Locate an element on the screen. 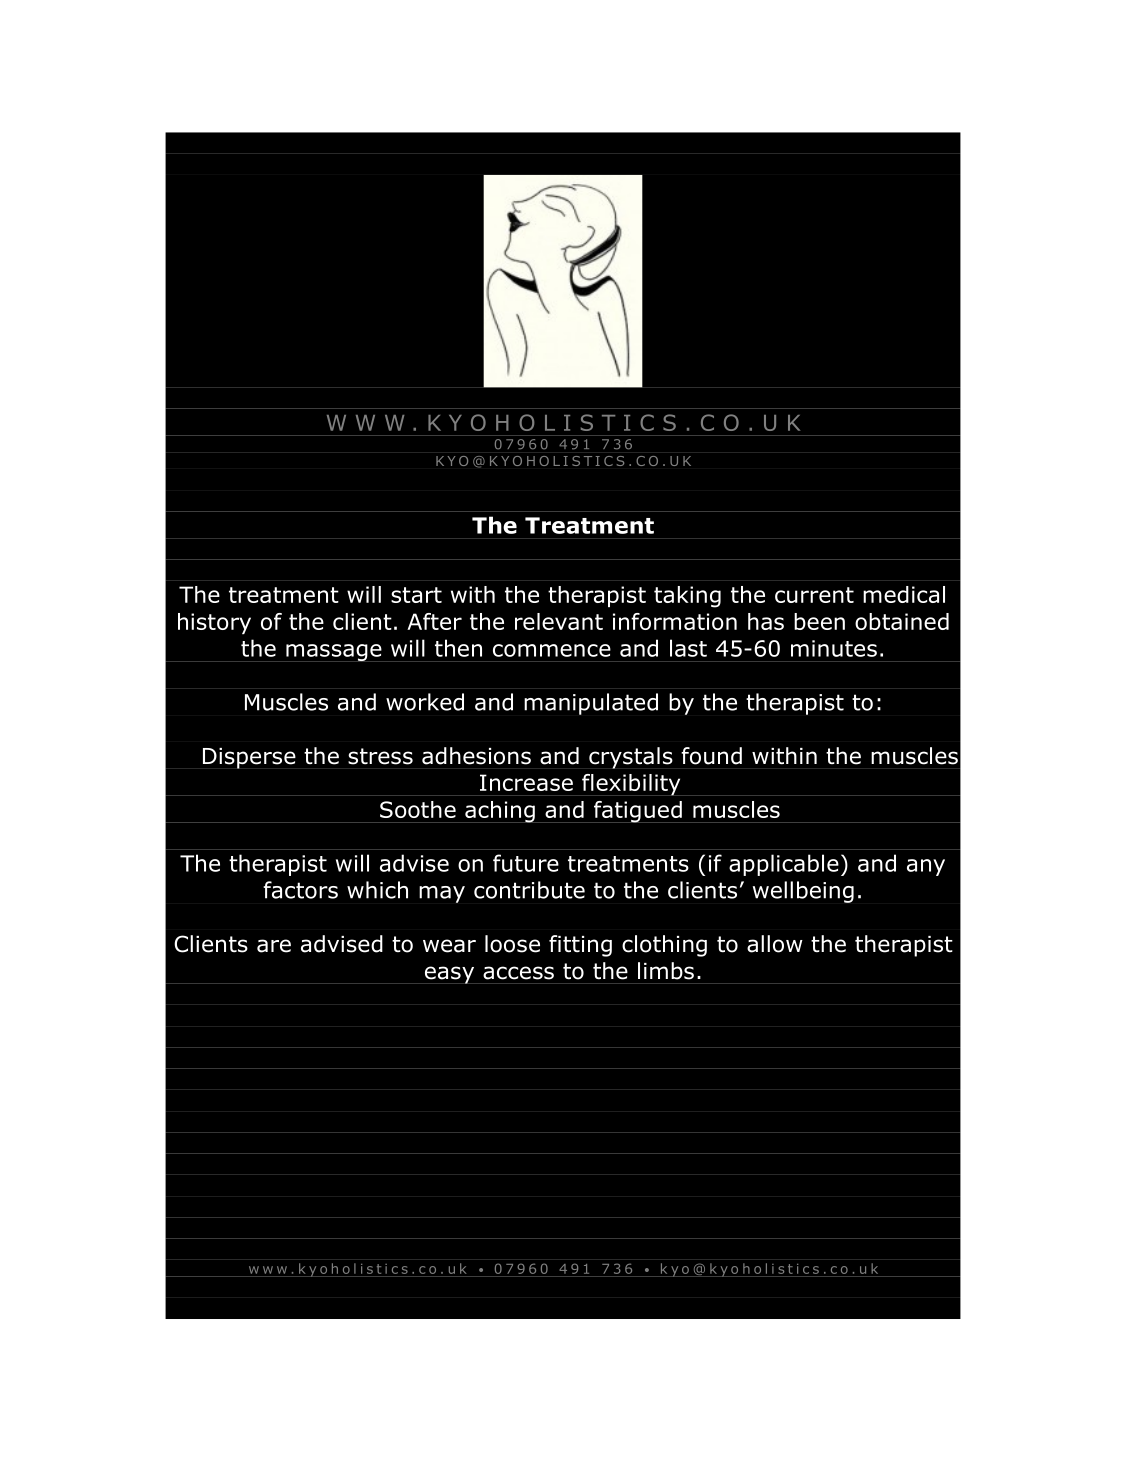 The width and height of the screenshot is (1126, 1457). current is located at coordinates (814, 595).
